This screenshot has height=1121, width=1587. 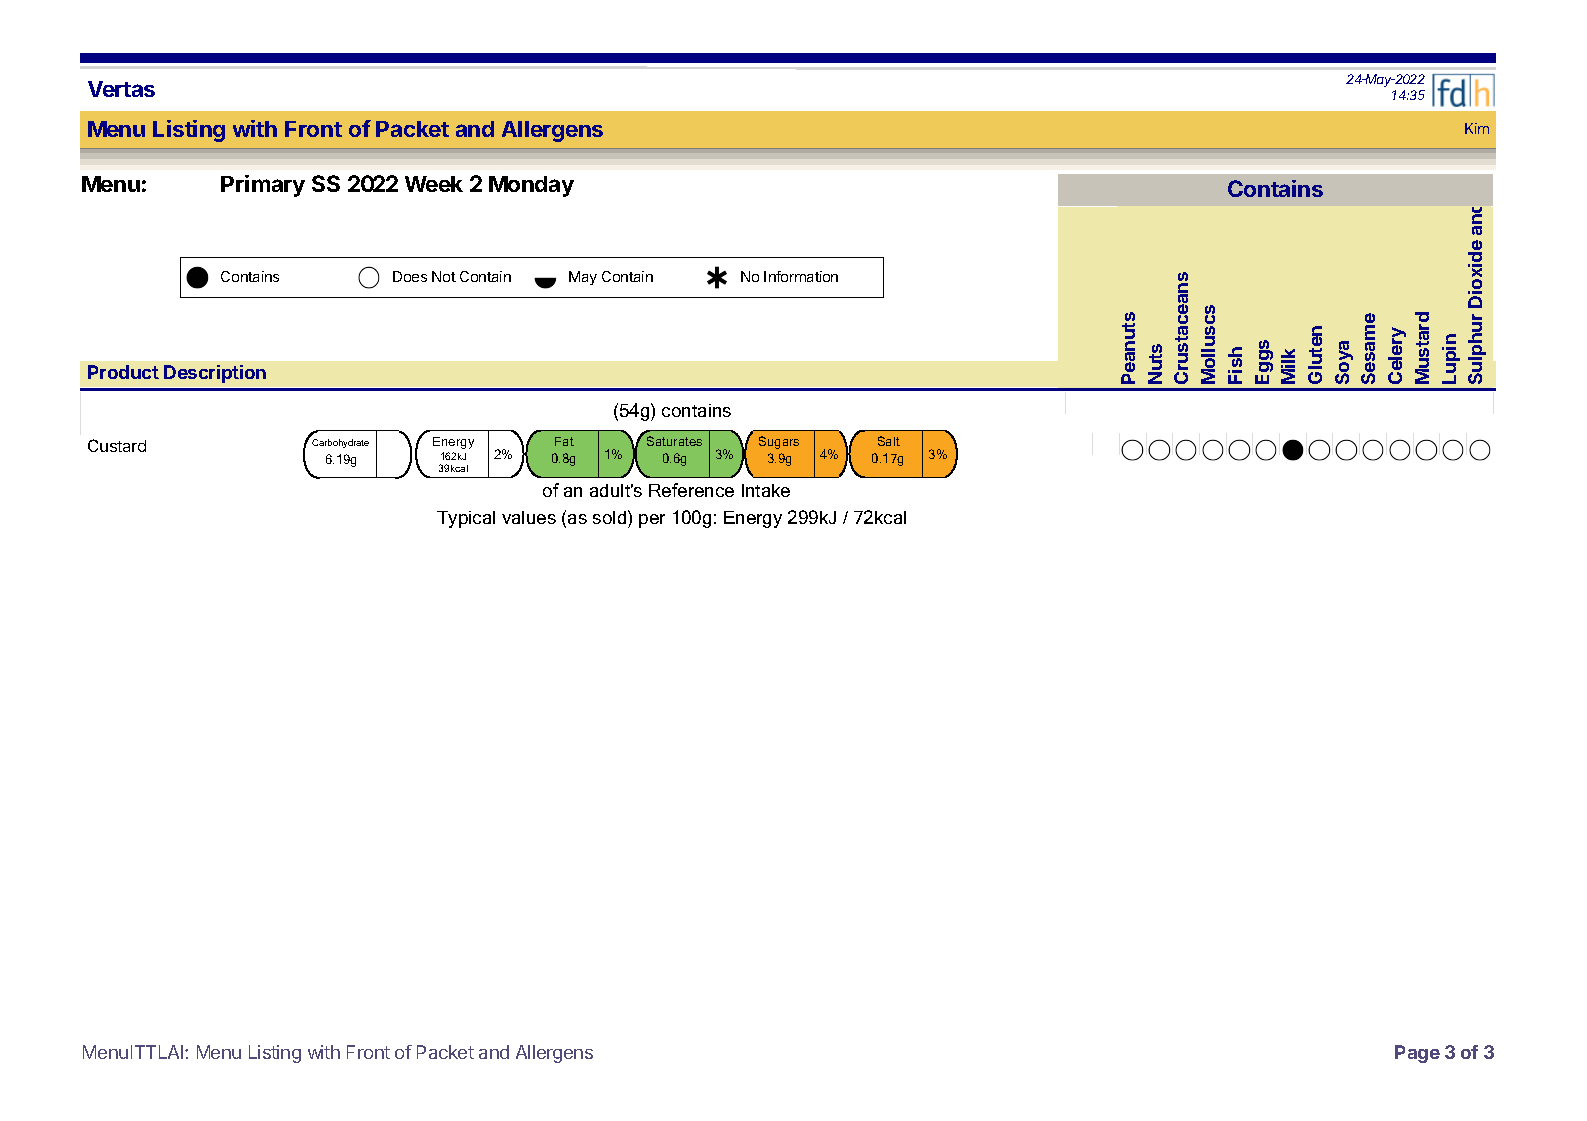 What do you see at coordinates (652, 521) in the screenshot?
I see `per` at bounding box center [652, 521].
